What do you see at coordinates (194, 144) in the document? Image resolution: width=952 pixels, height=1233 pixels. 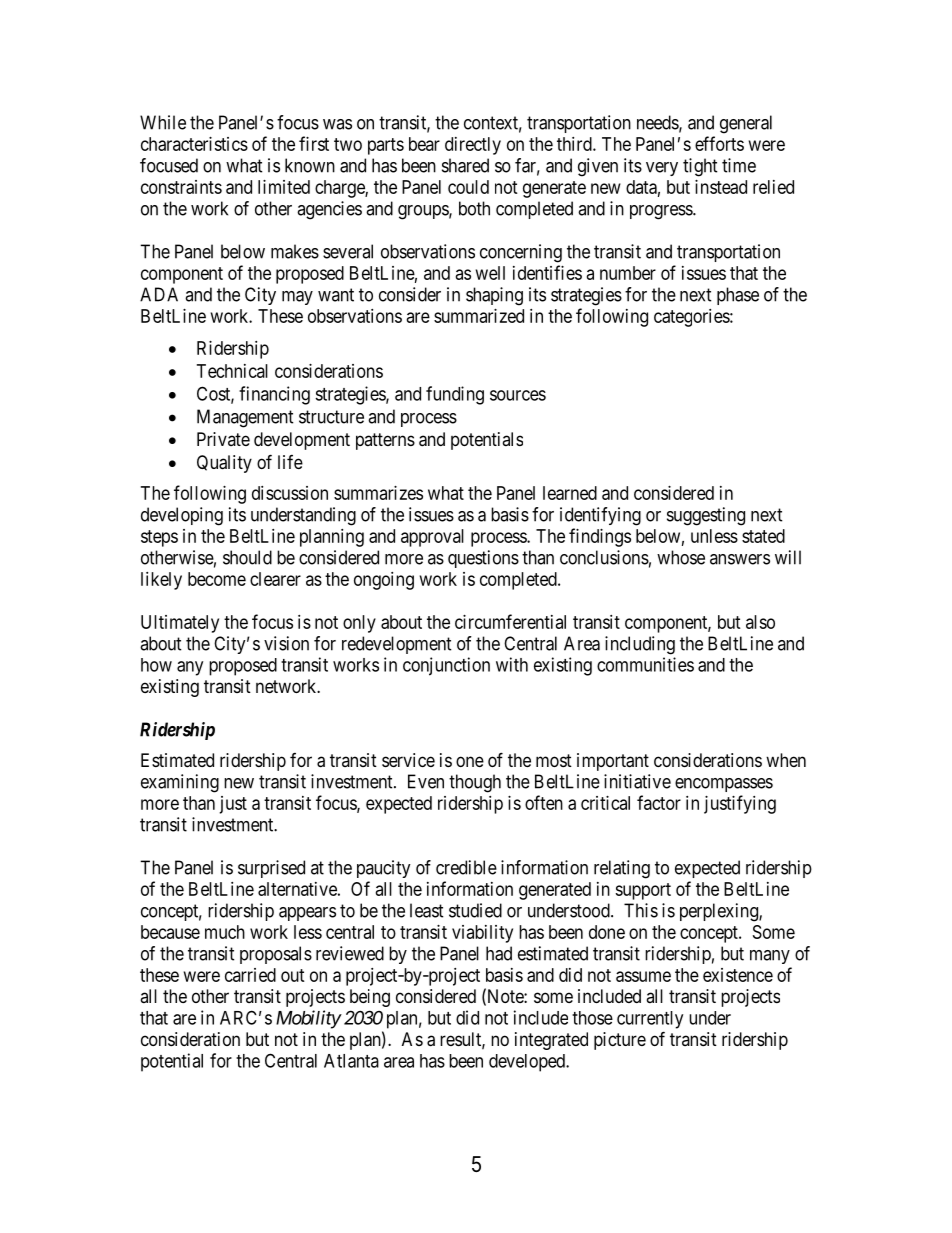 I see `characteristics` at bounding box center [194, 144].
